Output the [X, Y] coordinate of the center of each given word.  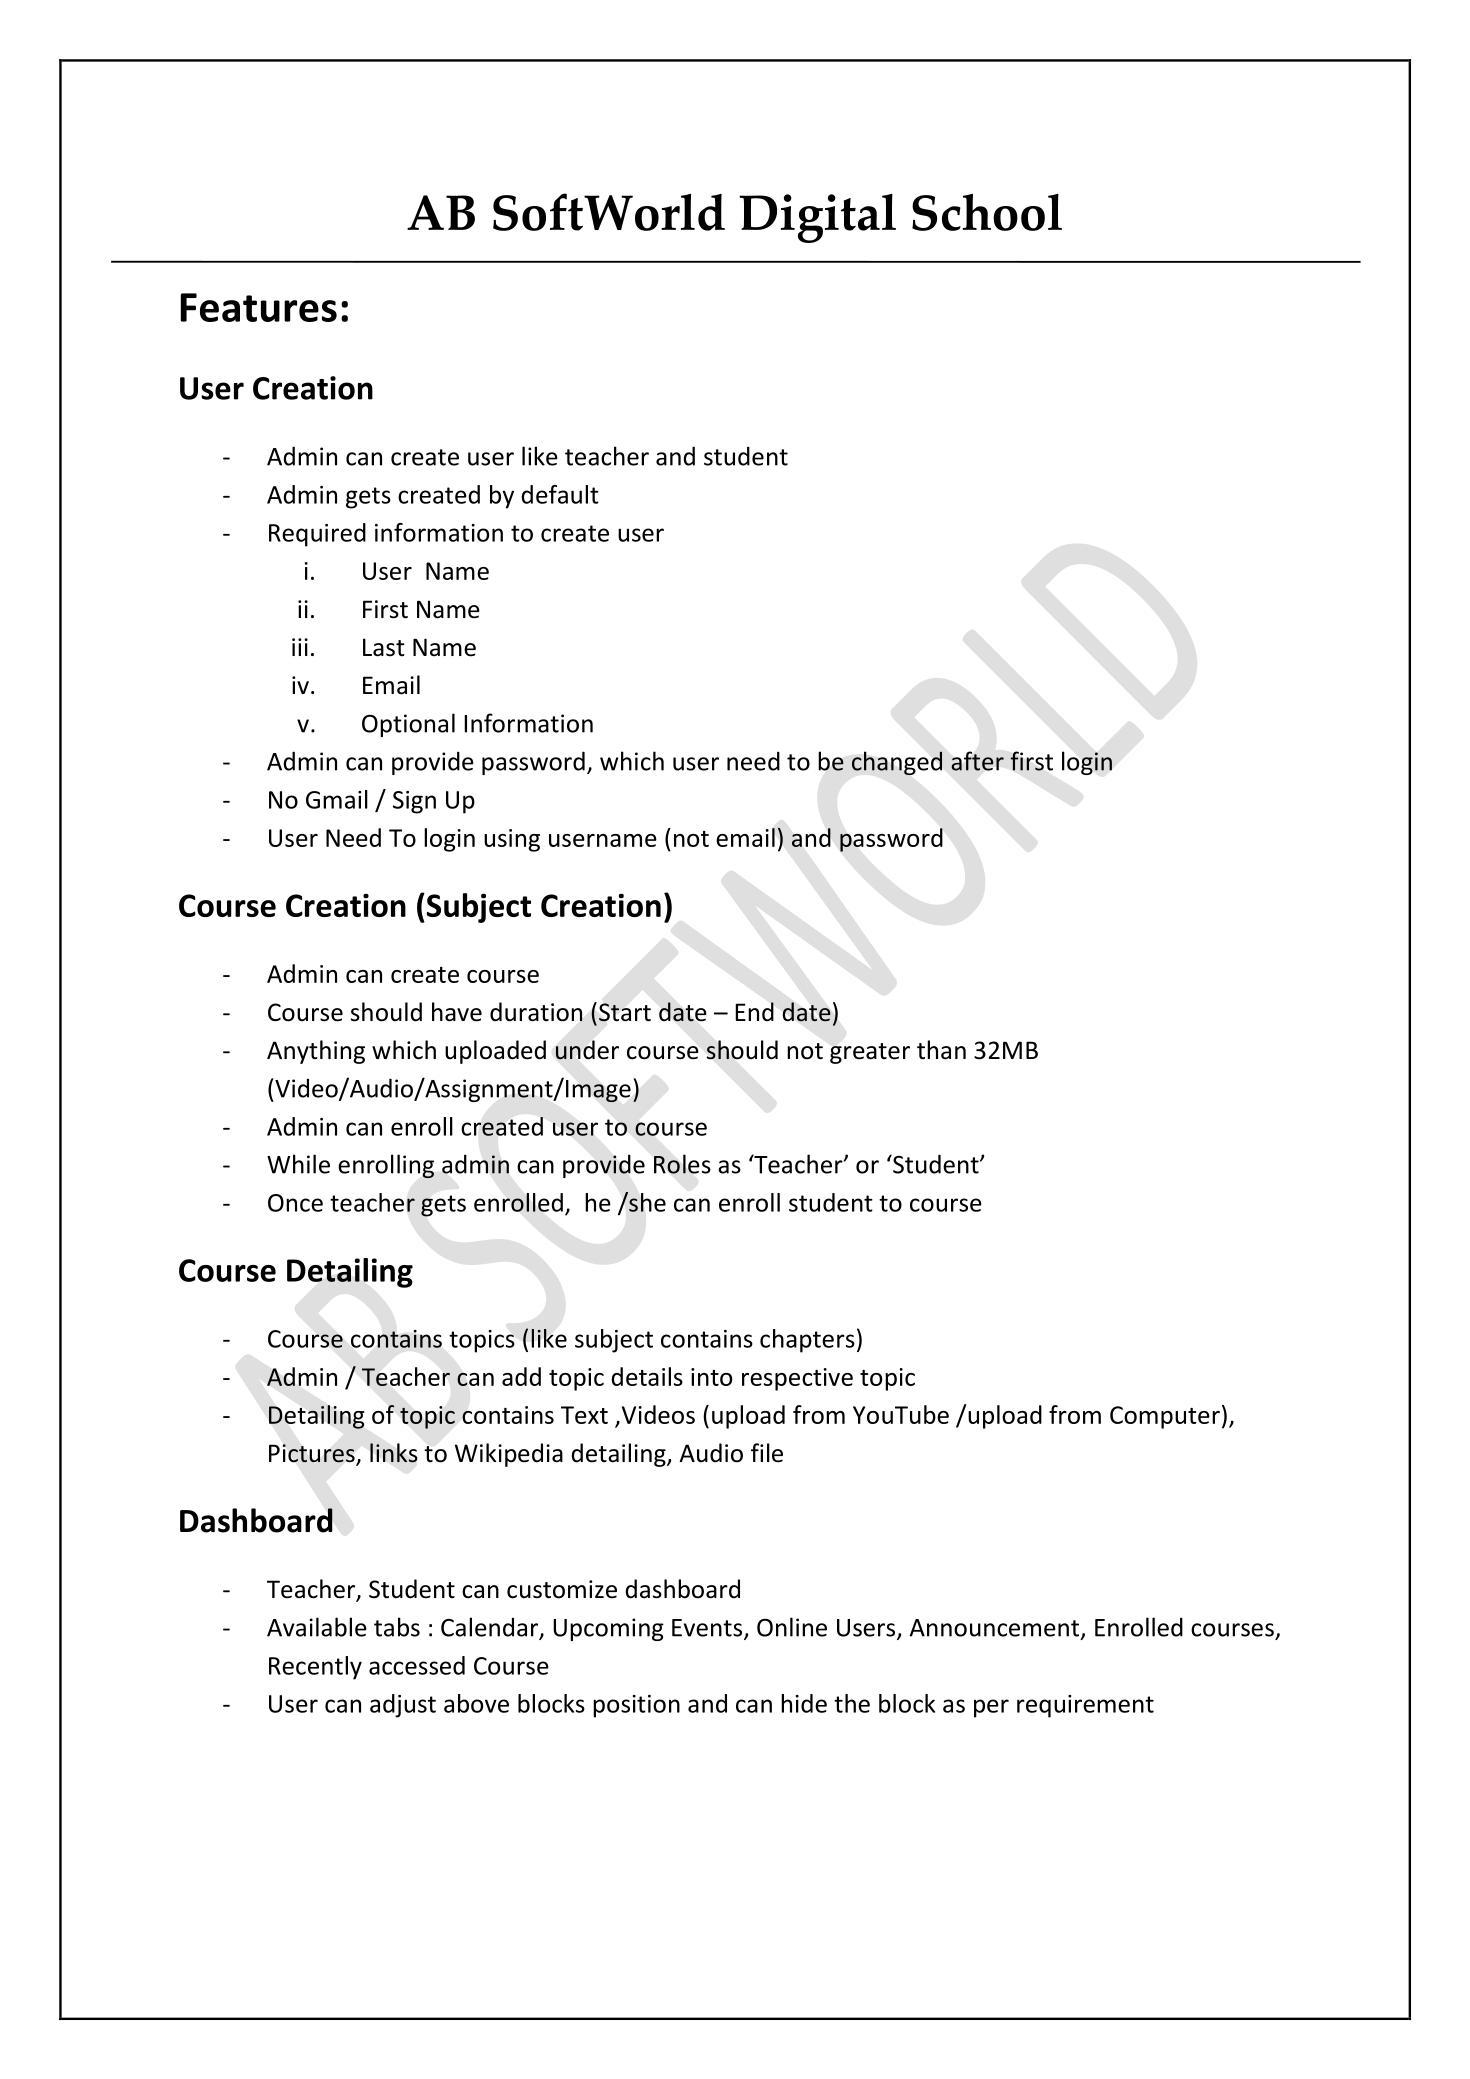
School [987, 212]
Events [708, 1629]
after [977, 761]
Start [625, 1012]
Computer [1165, 1417]
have [457, 1012]
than [941, 1050]
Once [295, 1203]
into [711, 1377]
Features [259, 307]
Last [384, 647]
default [560, 494]
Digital [817, 218]
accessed [417, 1665]
